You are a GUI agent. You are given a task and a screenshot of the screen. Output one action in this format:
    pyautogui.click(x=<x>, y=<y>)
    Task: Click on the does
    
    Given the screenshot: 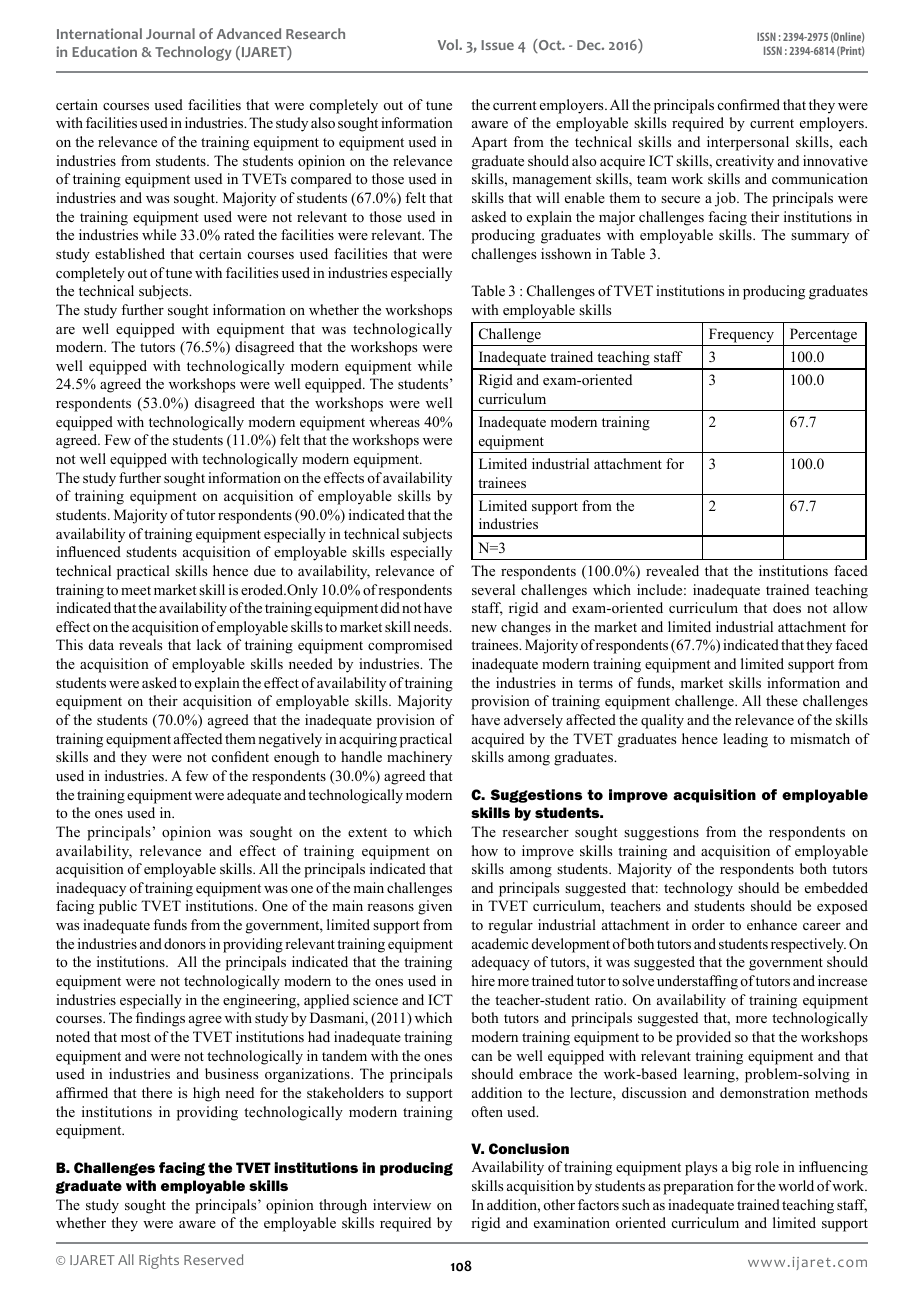 What is the action you would take?
    pyautogui.click(x=787, y=608)
